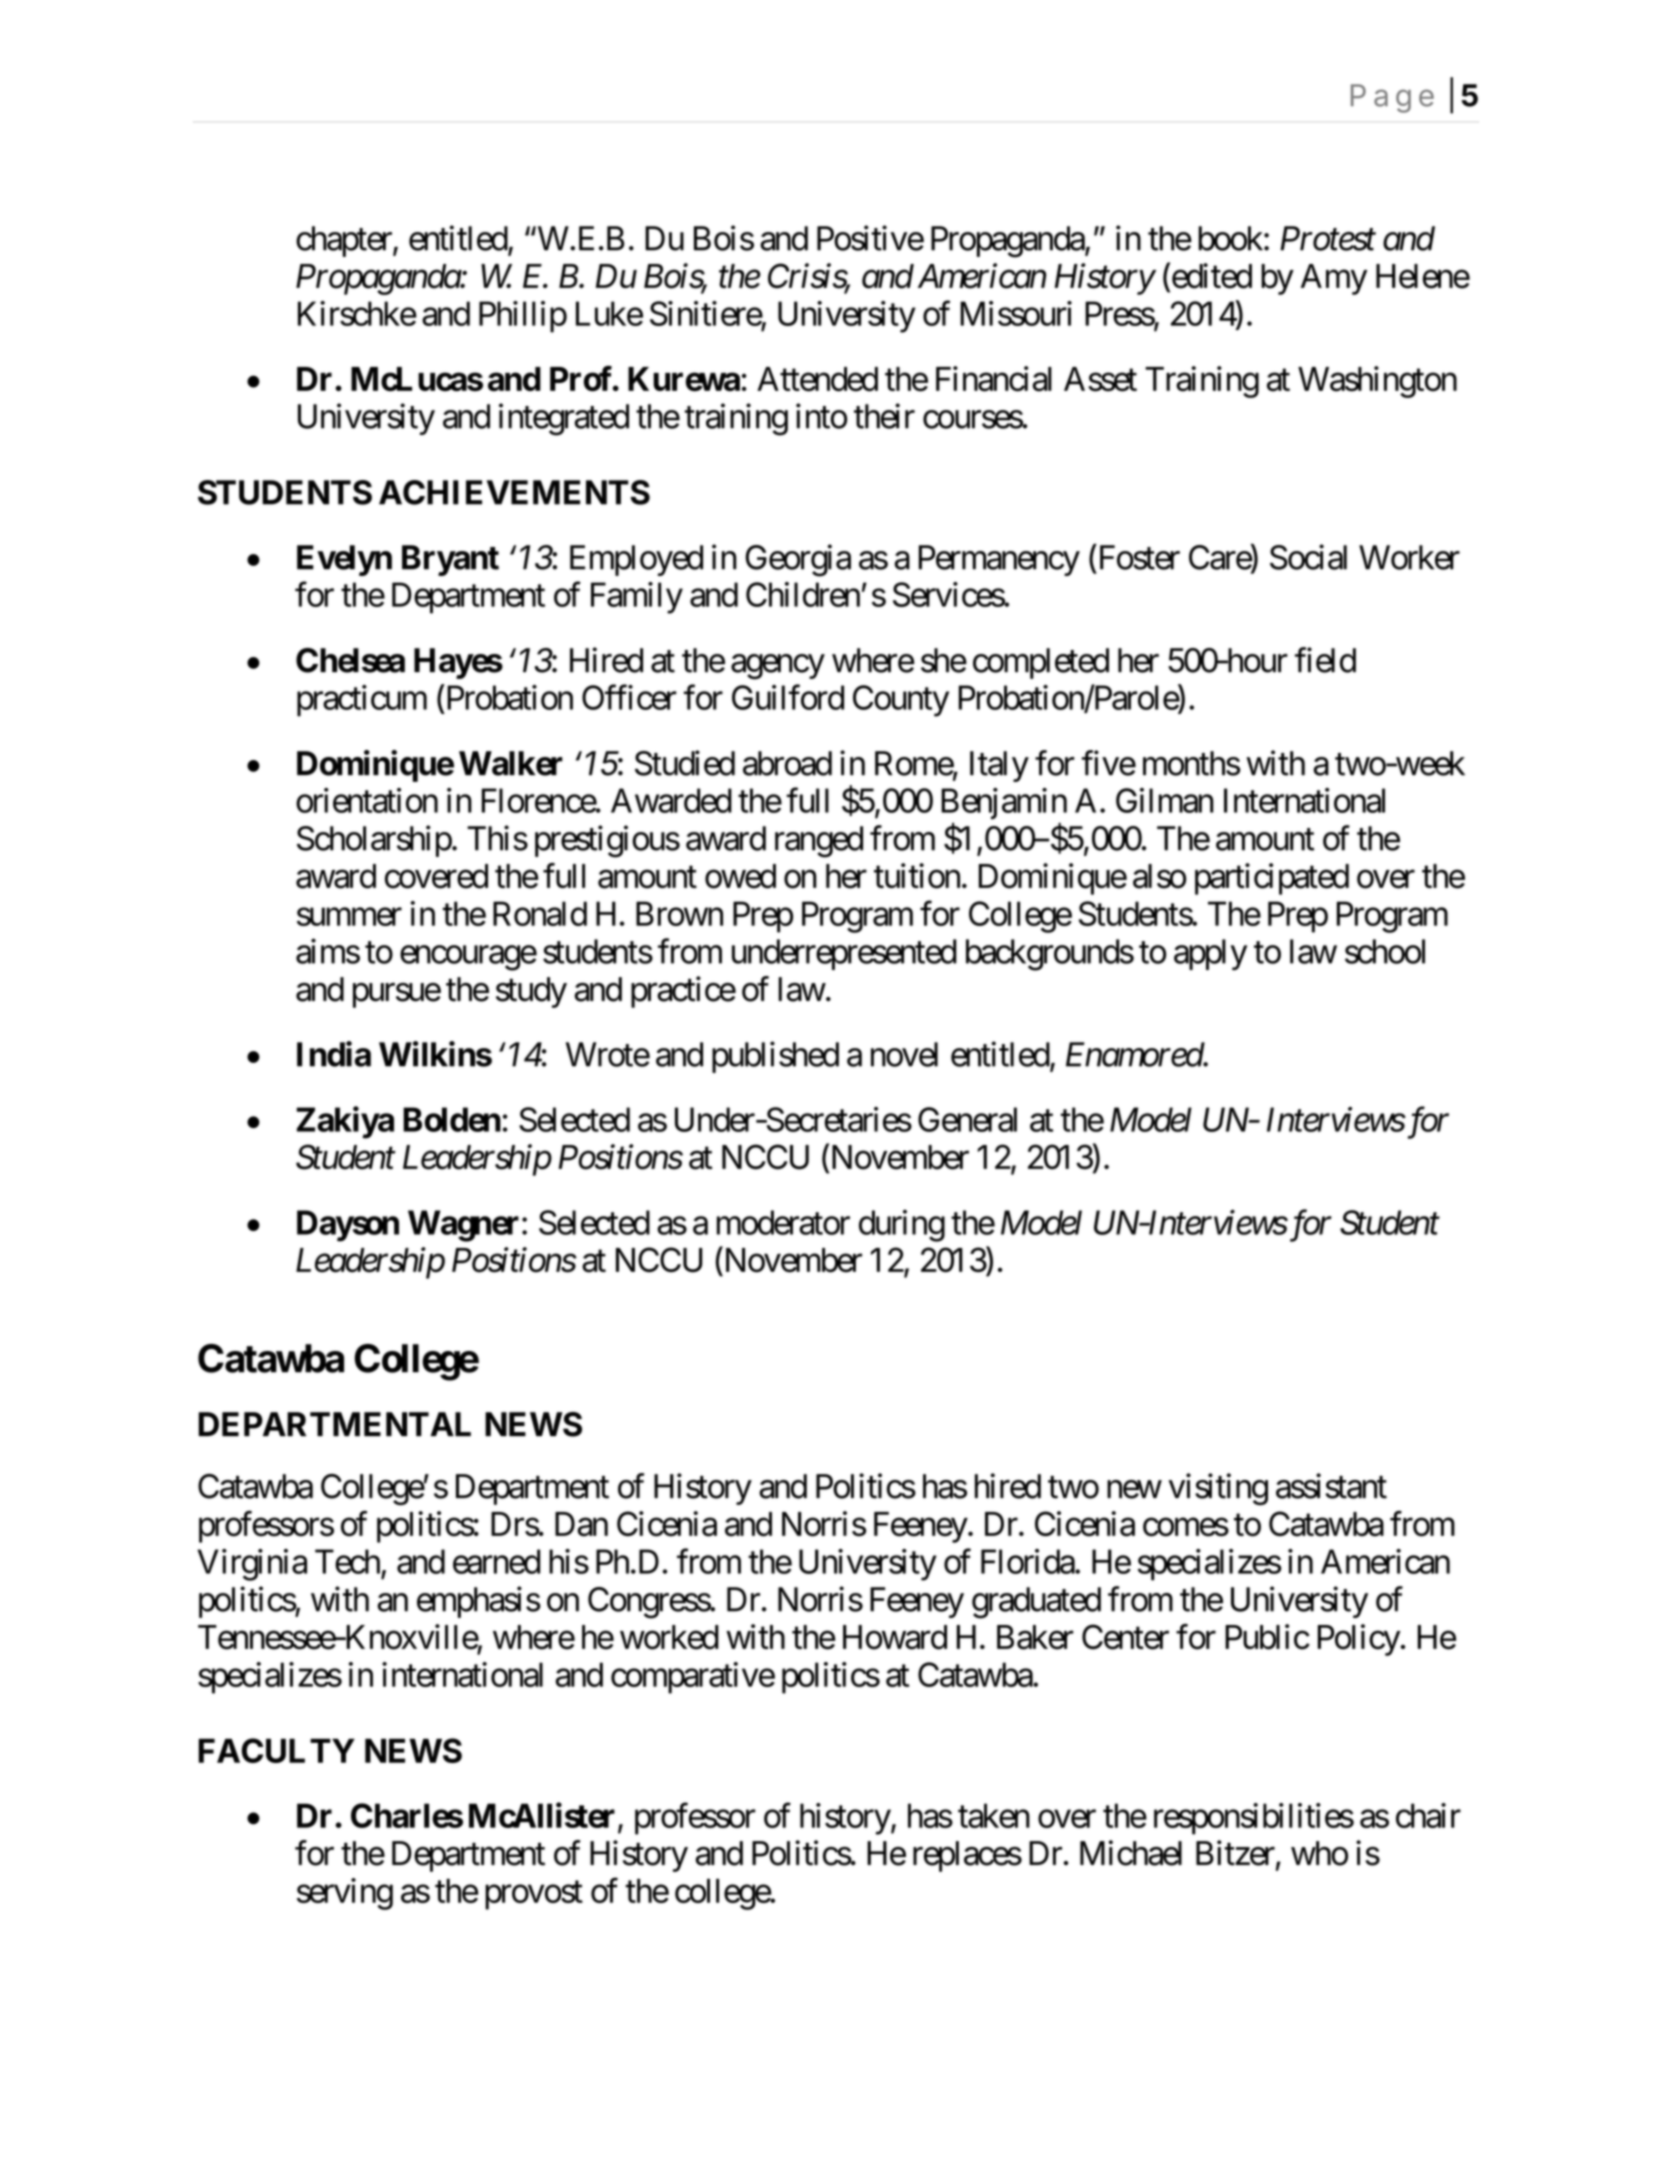 Image resolution: width=1672 pixels, height=2164 pixels. Describe the element at coordinates (817, 379) in the page. I see `Attended` at that location.
